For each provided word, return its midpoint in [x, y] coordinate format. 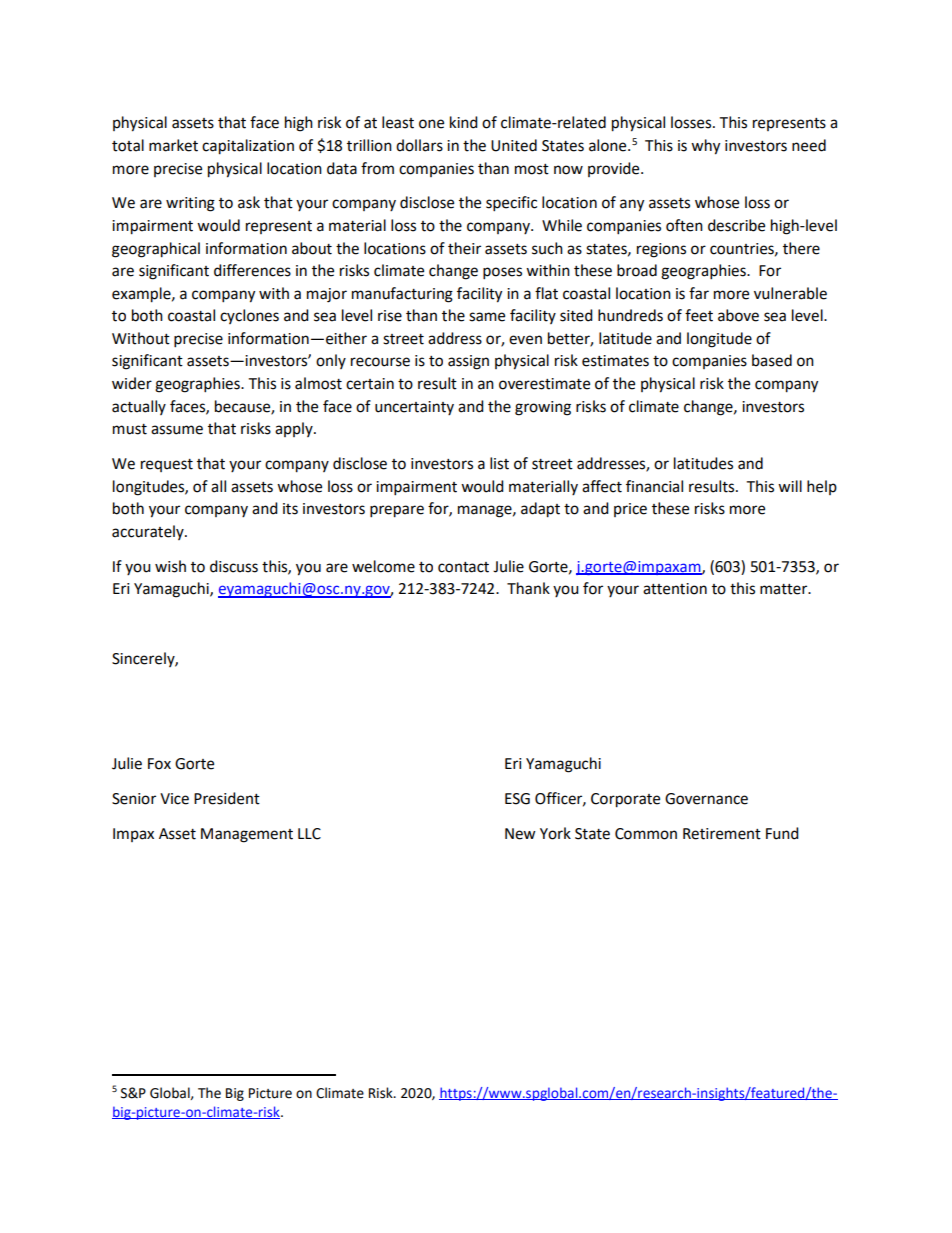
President [227, 798]
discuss [234, 566]
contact [463, 567]
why [705, 147]
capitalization [248, 147]
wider [132, 383]
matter [785, 589]
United [514, 145]
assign [468, 362]
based [772, 360]
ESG [517, 799]
